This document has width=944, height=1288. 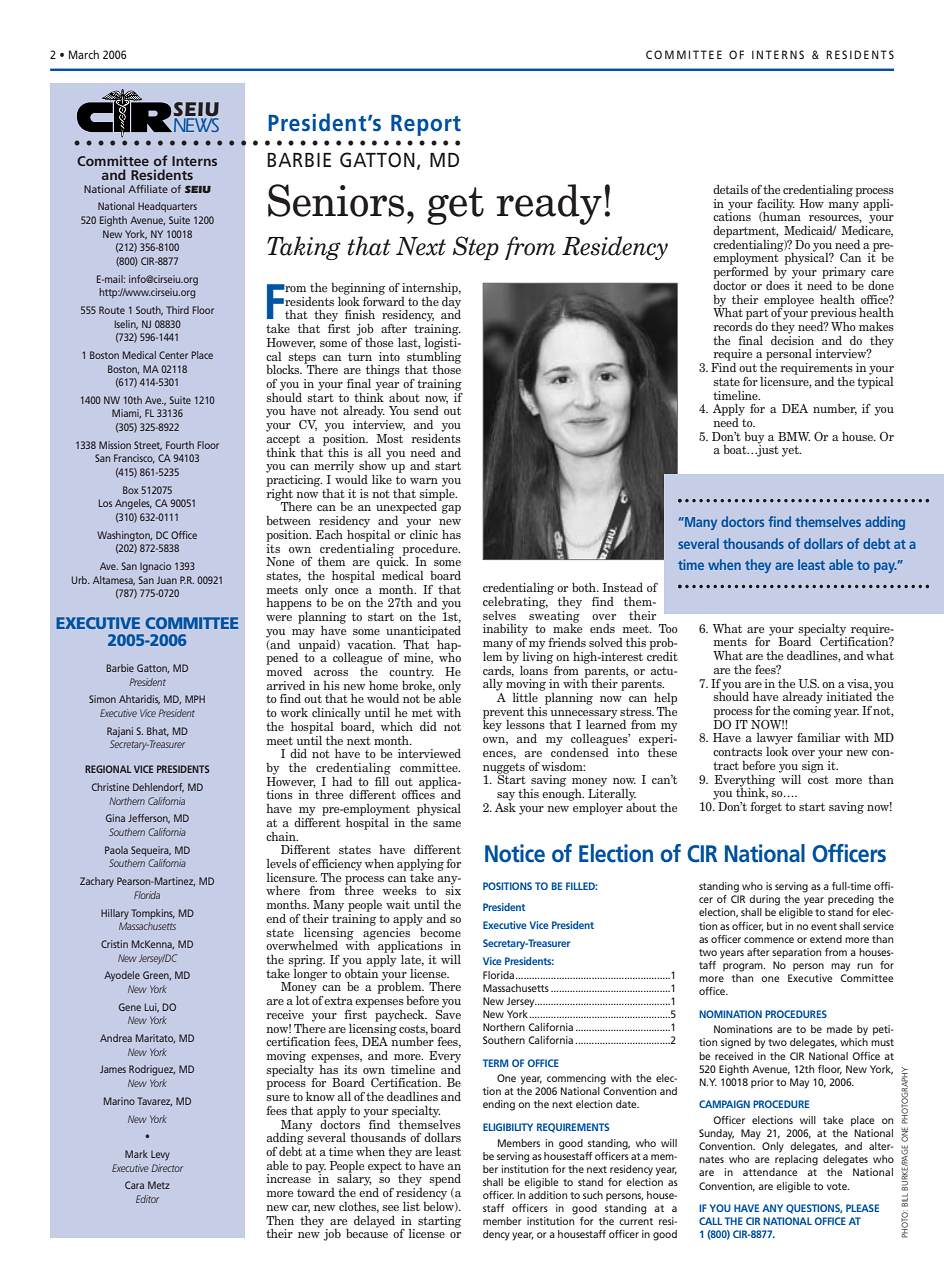 I want to click on spend, so click(x=445, y=1180).
